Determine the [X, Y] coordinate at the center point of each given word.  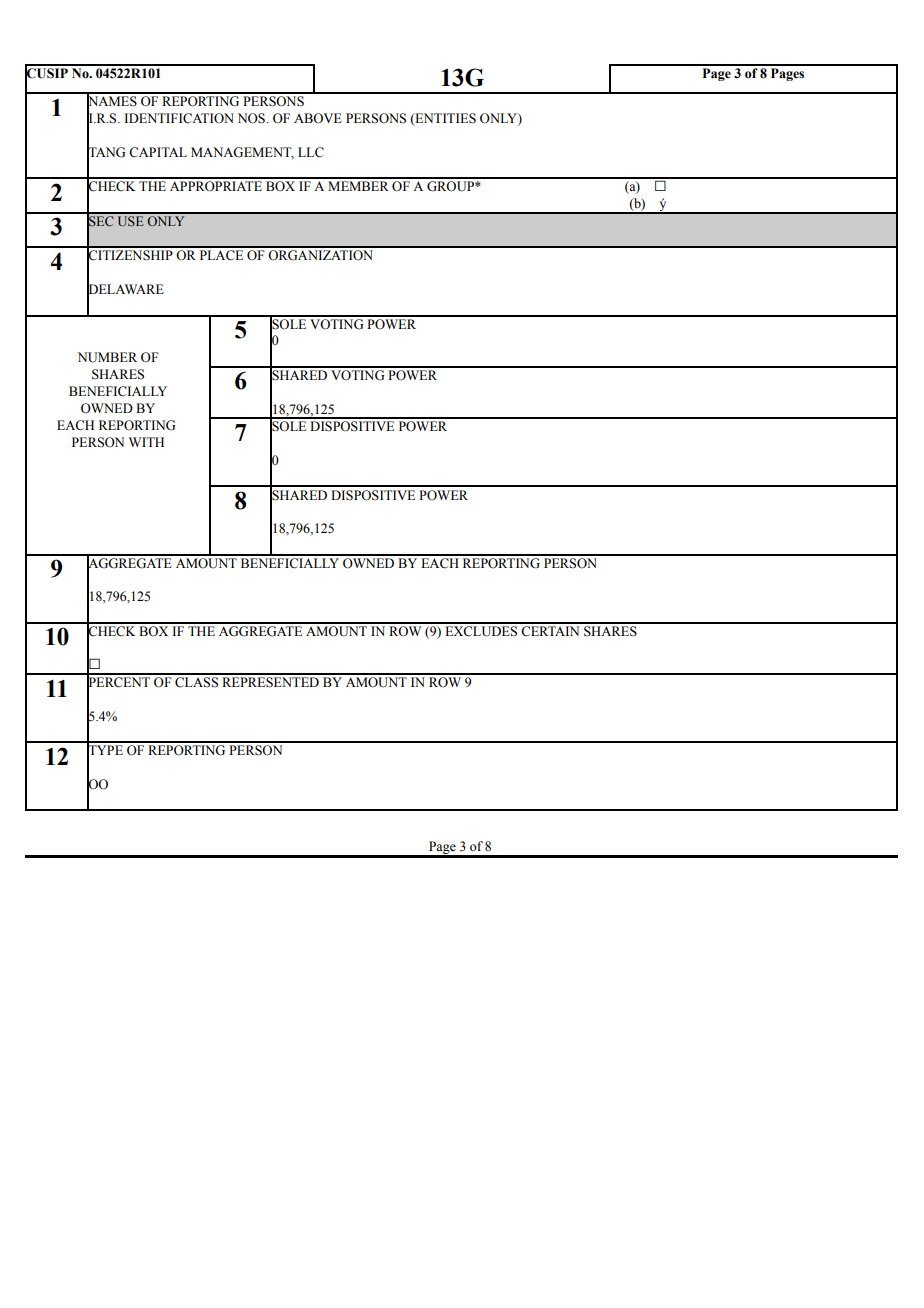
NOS [252, 118]
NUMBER [107, 357]
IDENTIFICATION [179, 118]
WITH [146, 442]
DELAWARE [125, 289]
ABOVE [318, 118]
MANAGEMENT [242, 153]
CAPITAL [158, 152]
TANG [106, 152]
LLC [311, 152]
